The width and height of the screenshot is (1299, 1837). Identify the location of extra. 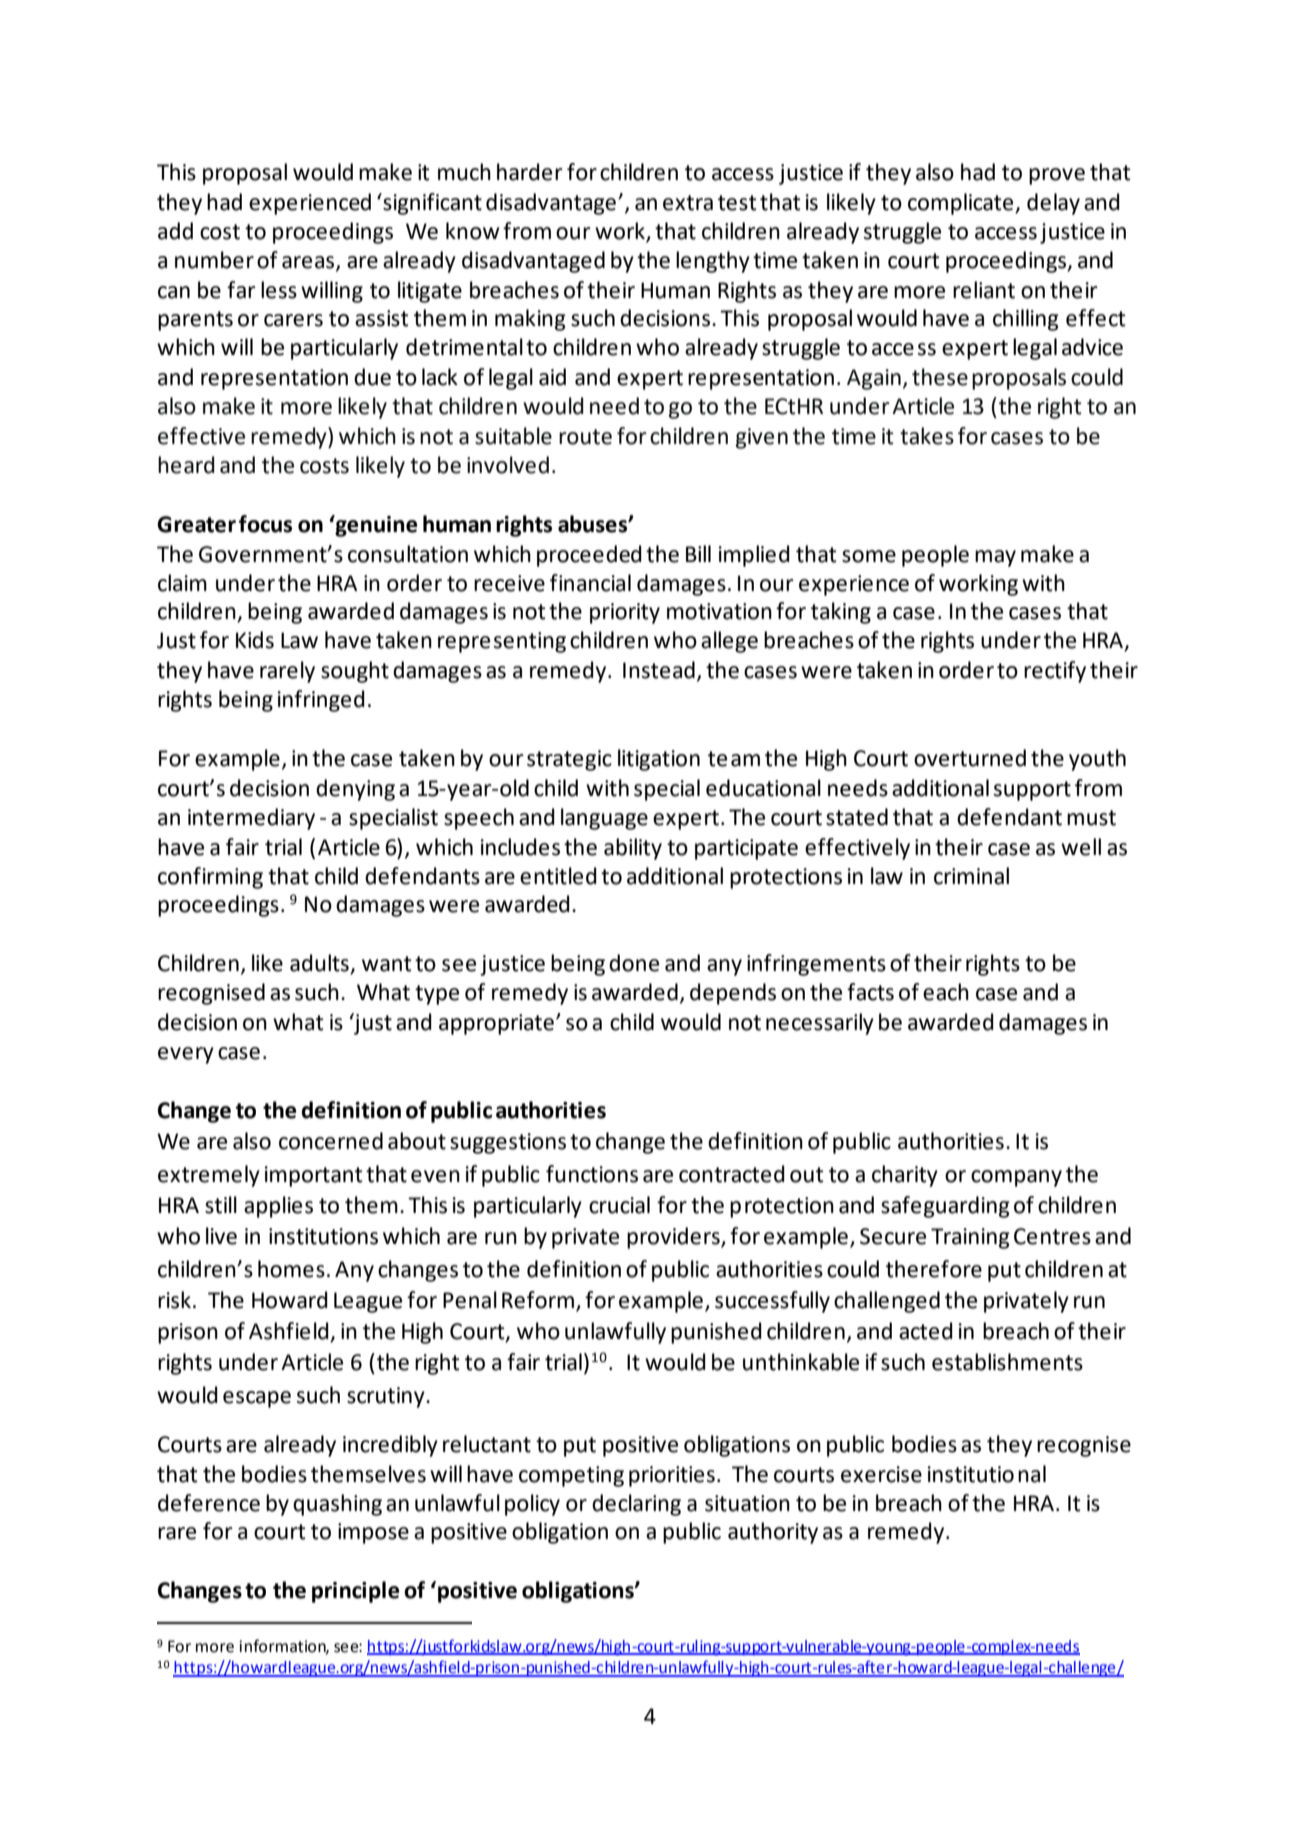
(688, 203).
